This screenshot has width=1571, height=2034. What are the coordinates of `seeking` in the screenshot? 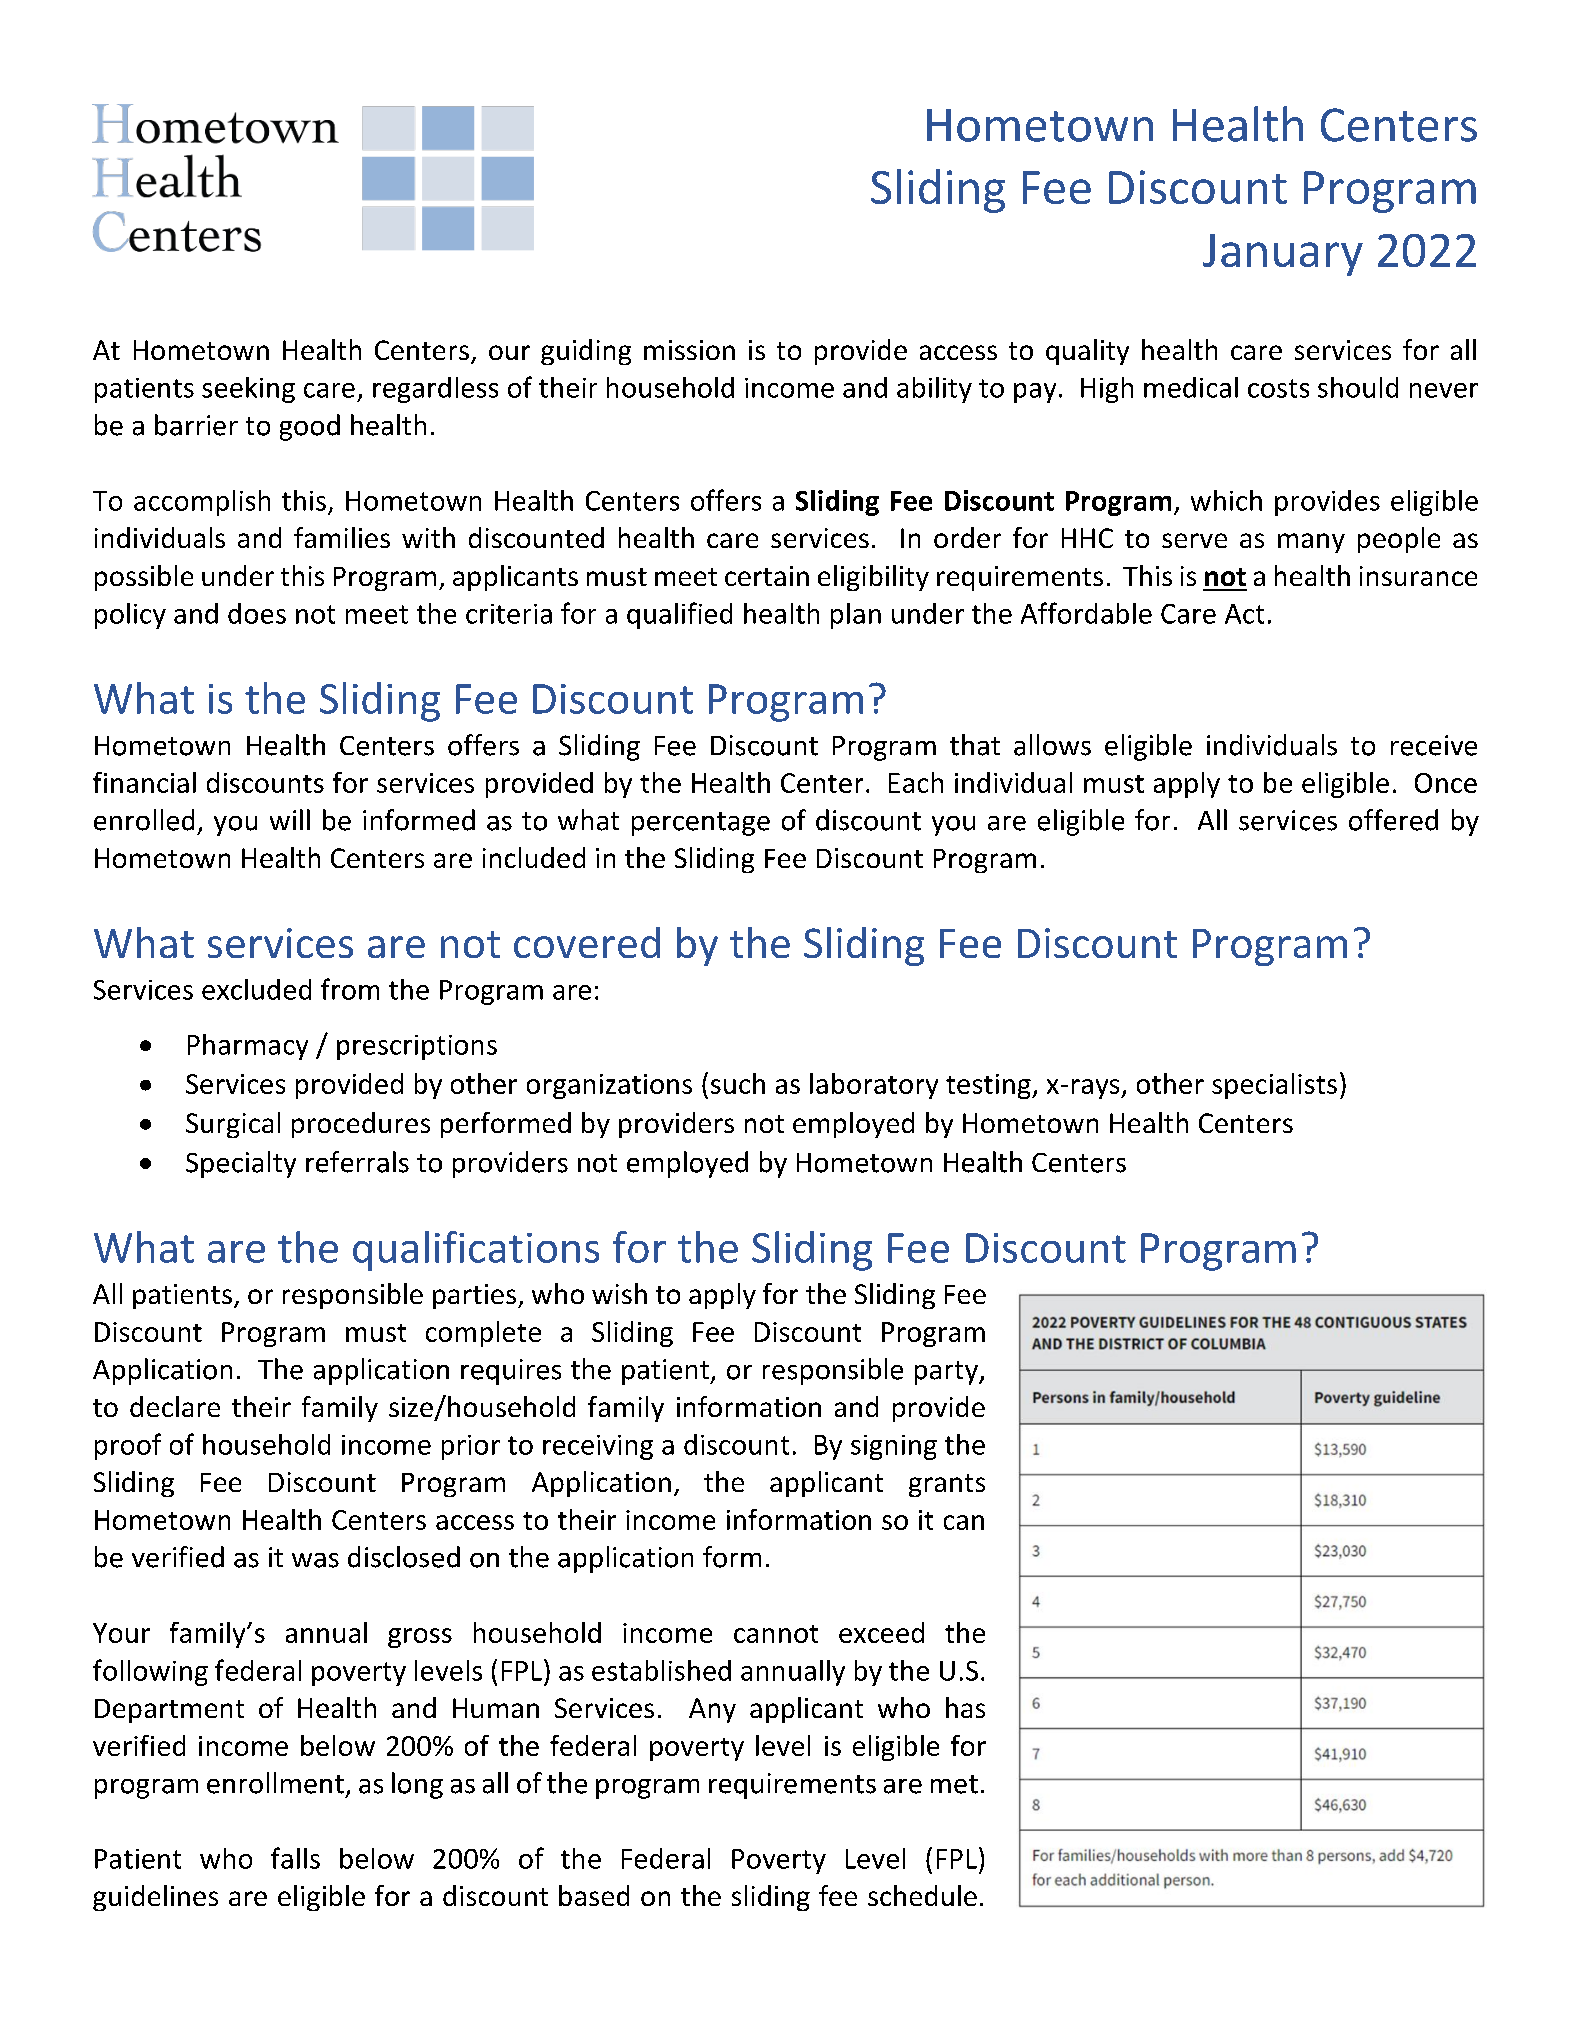 It's located at (248, 390).
